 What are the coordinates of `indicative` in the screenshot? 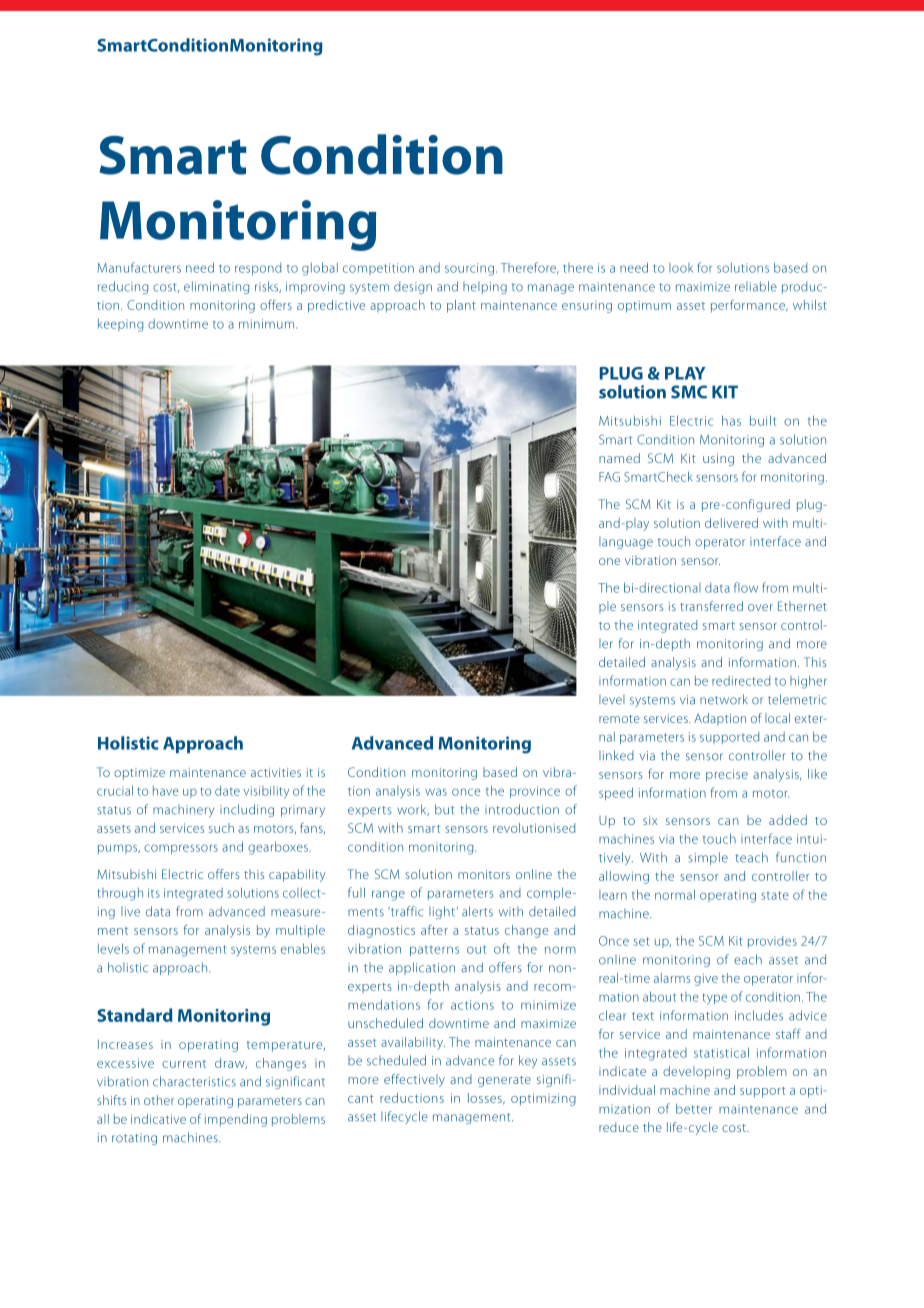 It's located at (158, 1119).
